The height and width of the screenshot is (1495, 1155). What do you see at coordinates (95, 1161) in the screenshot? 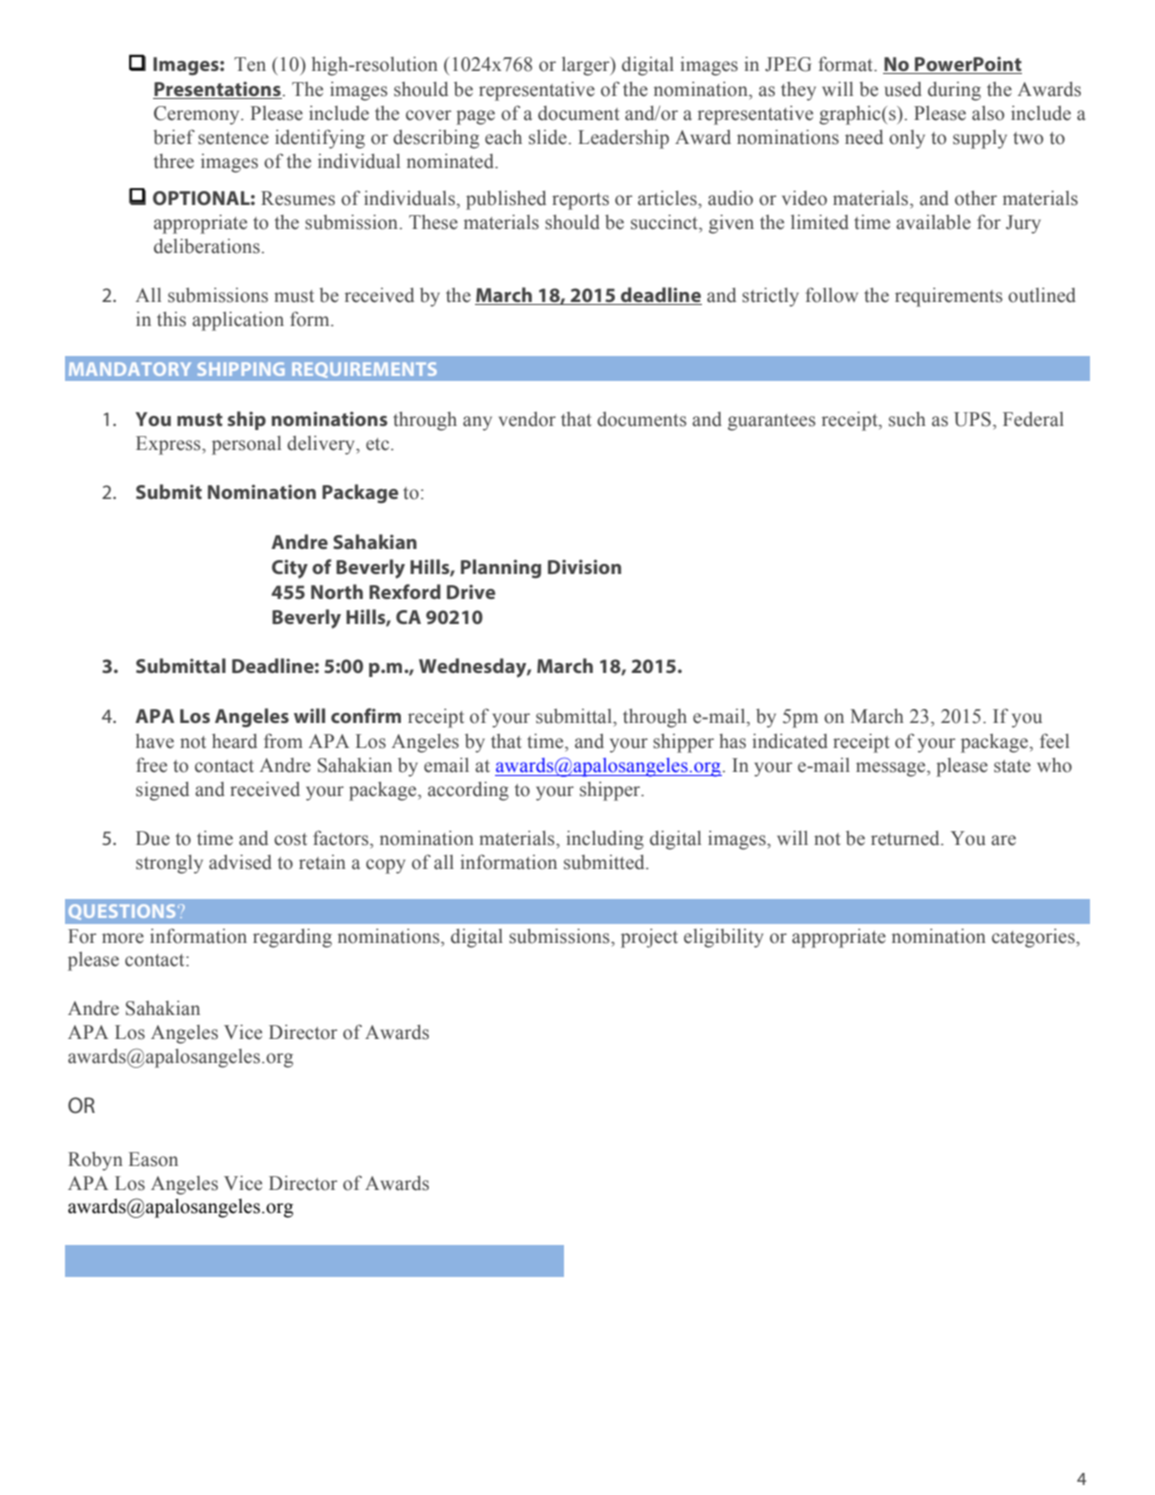
I see `Robyn` at bounding box center [95, 1161].
